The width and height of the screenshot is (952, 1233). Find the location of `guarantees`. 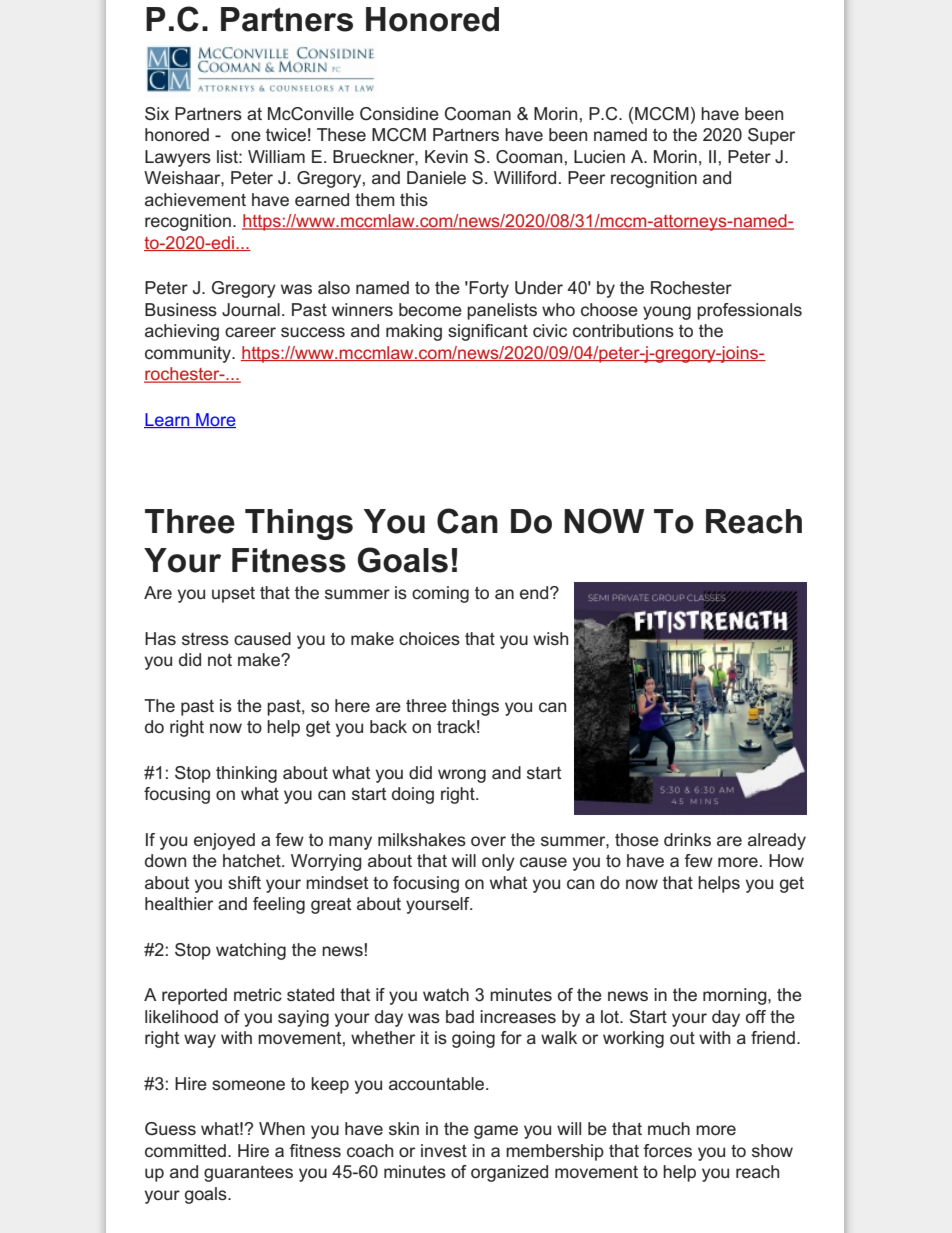

guarantees is located at coordinates (248, 1174).
